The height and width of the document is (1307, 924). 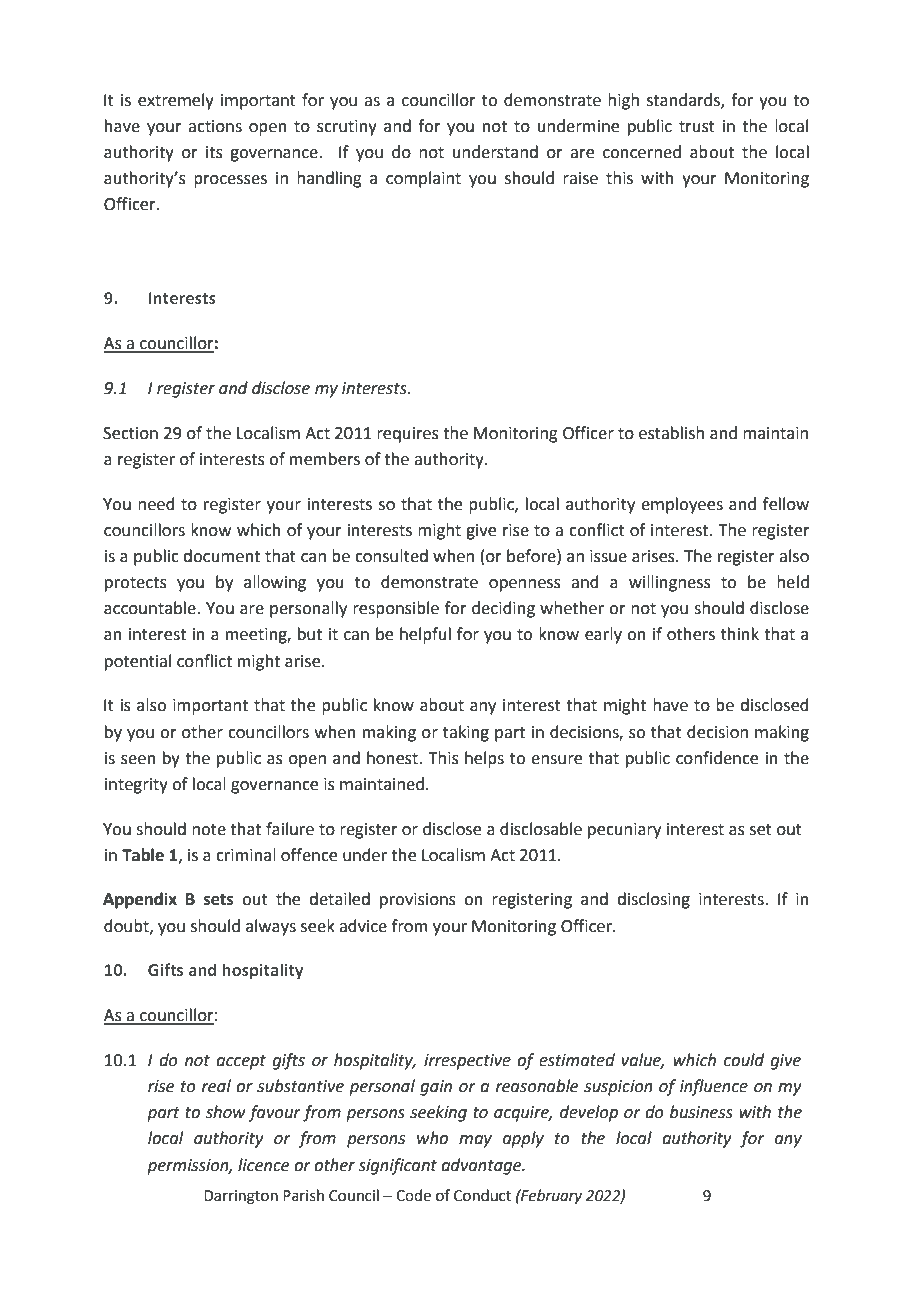 I want to click on licence, so click(x=263, y=1165).
